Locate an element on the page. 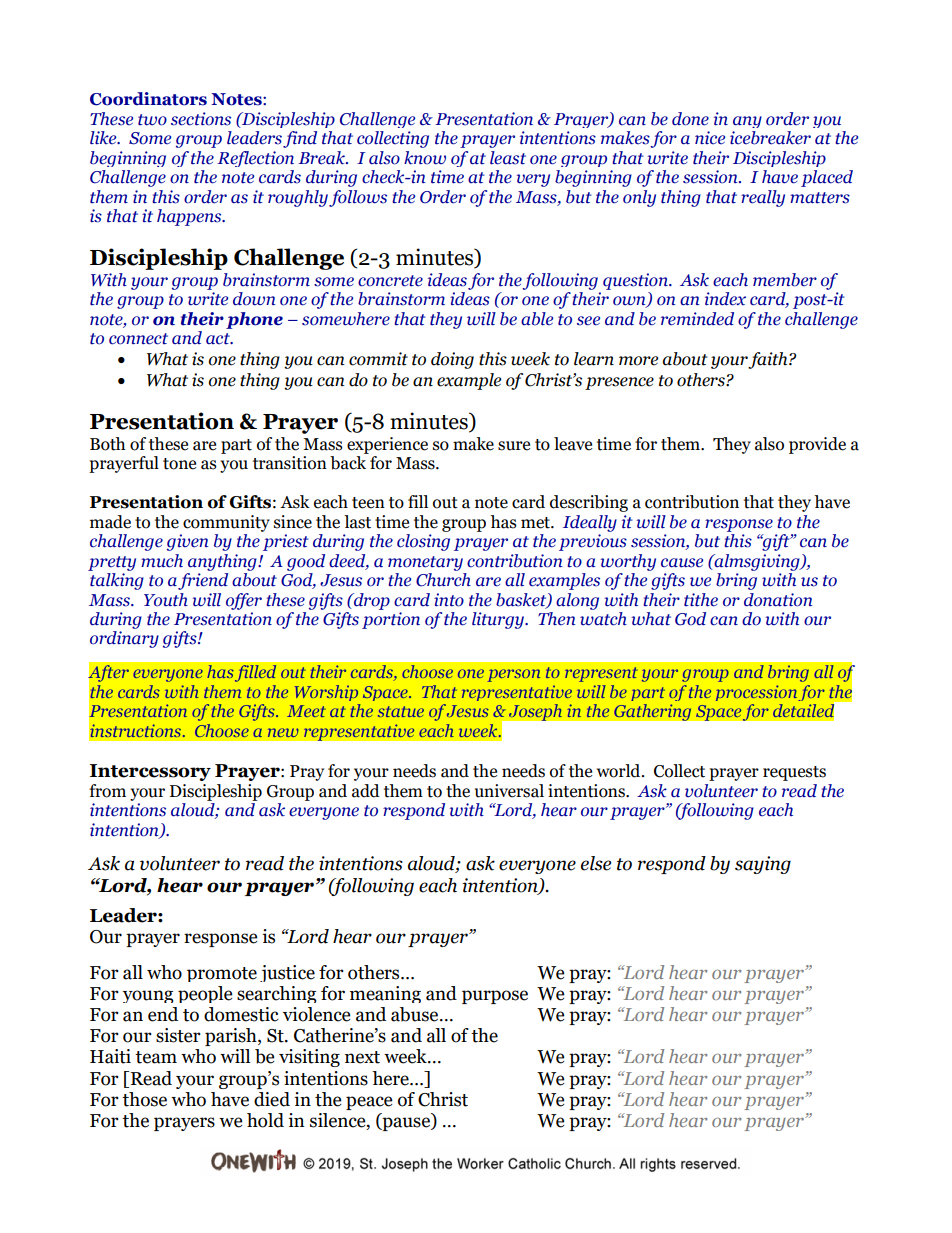 This image has height=1233, width=952. Youth is located at coordinates (166, 600).
